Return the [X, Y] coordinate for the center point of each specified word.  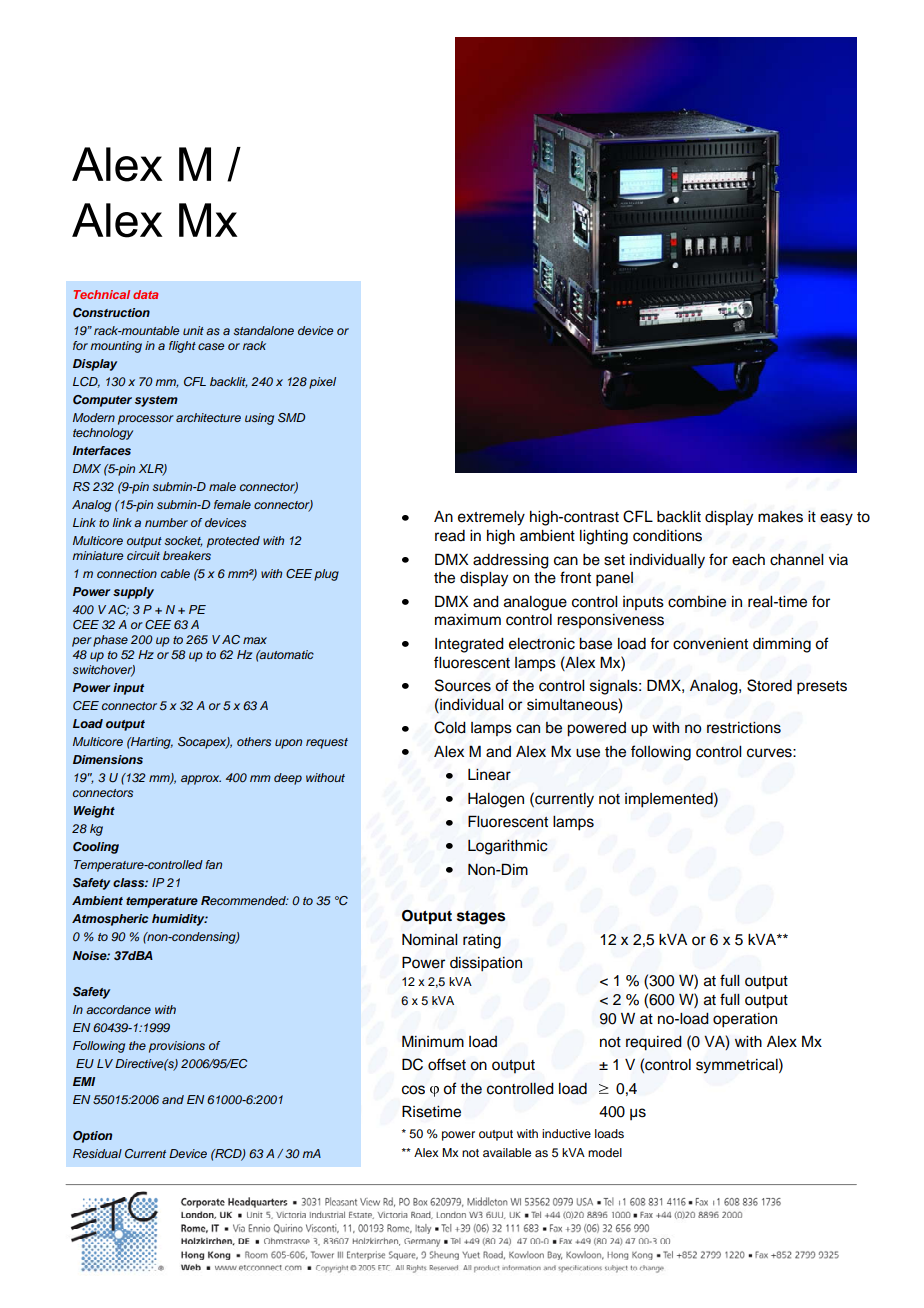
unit [193, 330]
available [507, 1152]
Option [92, 1137]
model [605, 1152]
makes [780, 517]
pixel [322, 383]
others [254, 741]
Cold [450, 727]
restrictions [744, 727]
